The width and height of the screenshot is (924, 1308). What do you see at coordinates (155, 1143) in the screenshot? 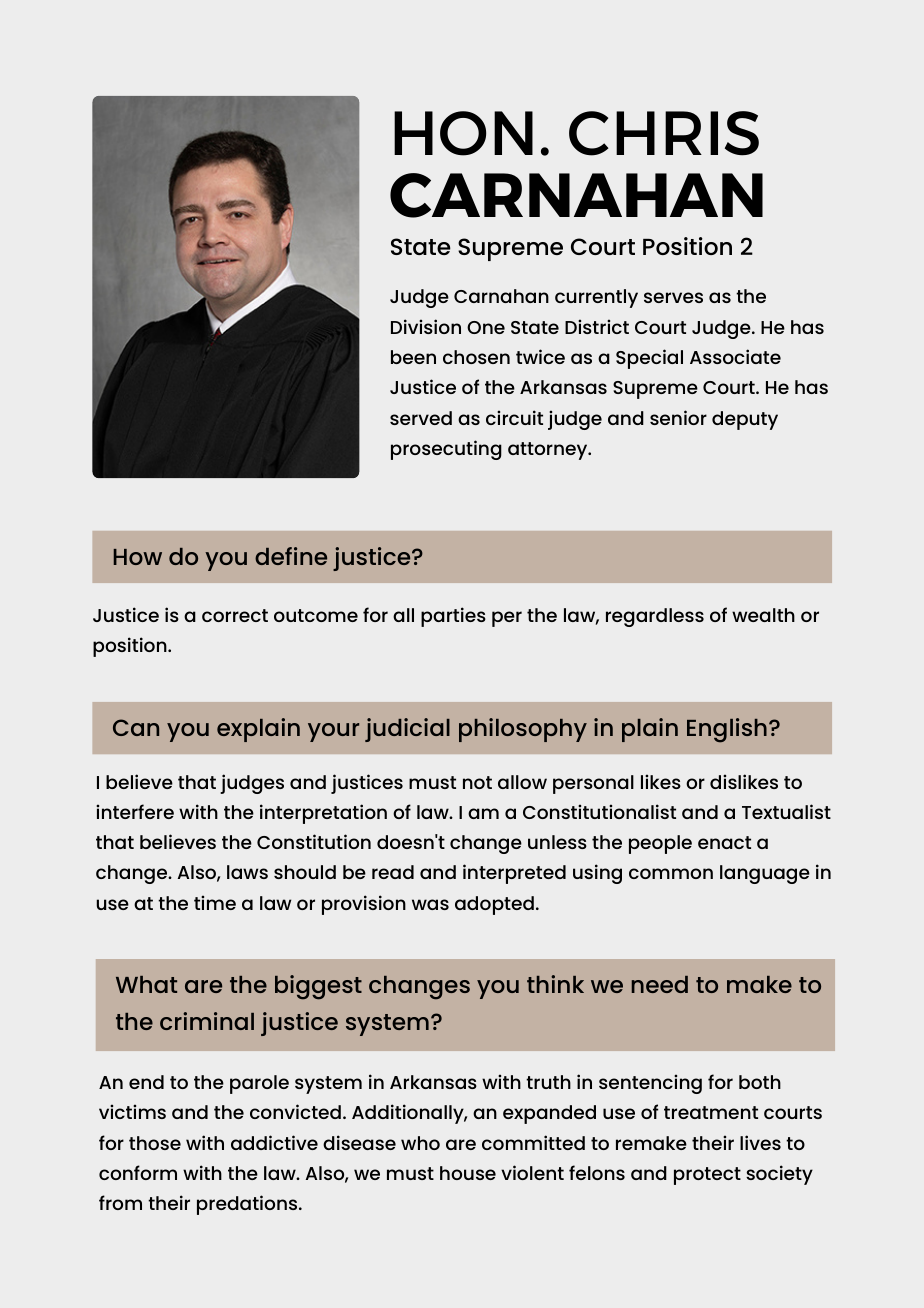
I see `those` at bounding box center [155, 1143].
